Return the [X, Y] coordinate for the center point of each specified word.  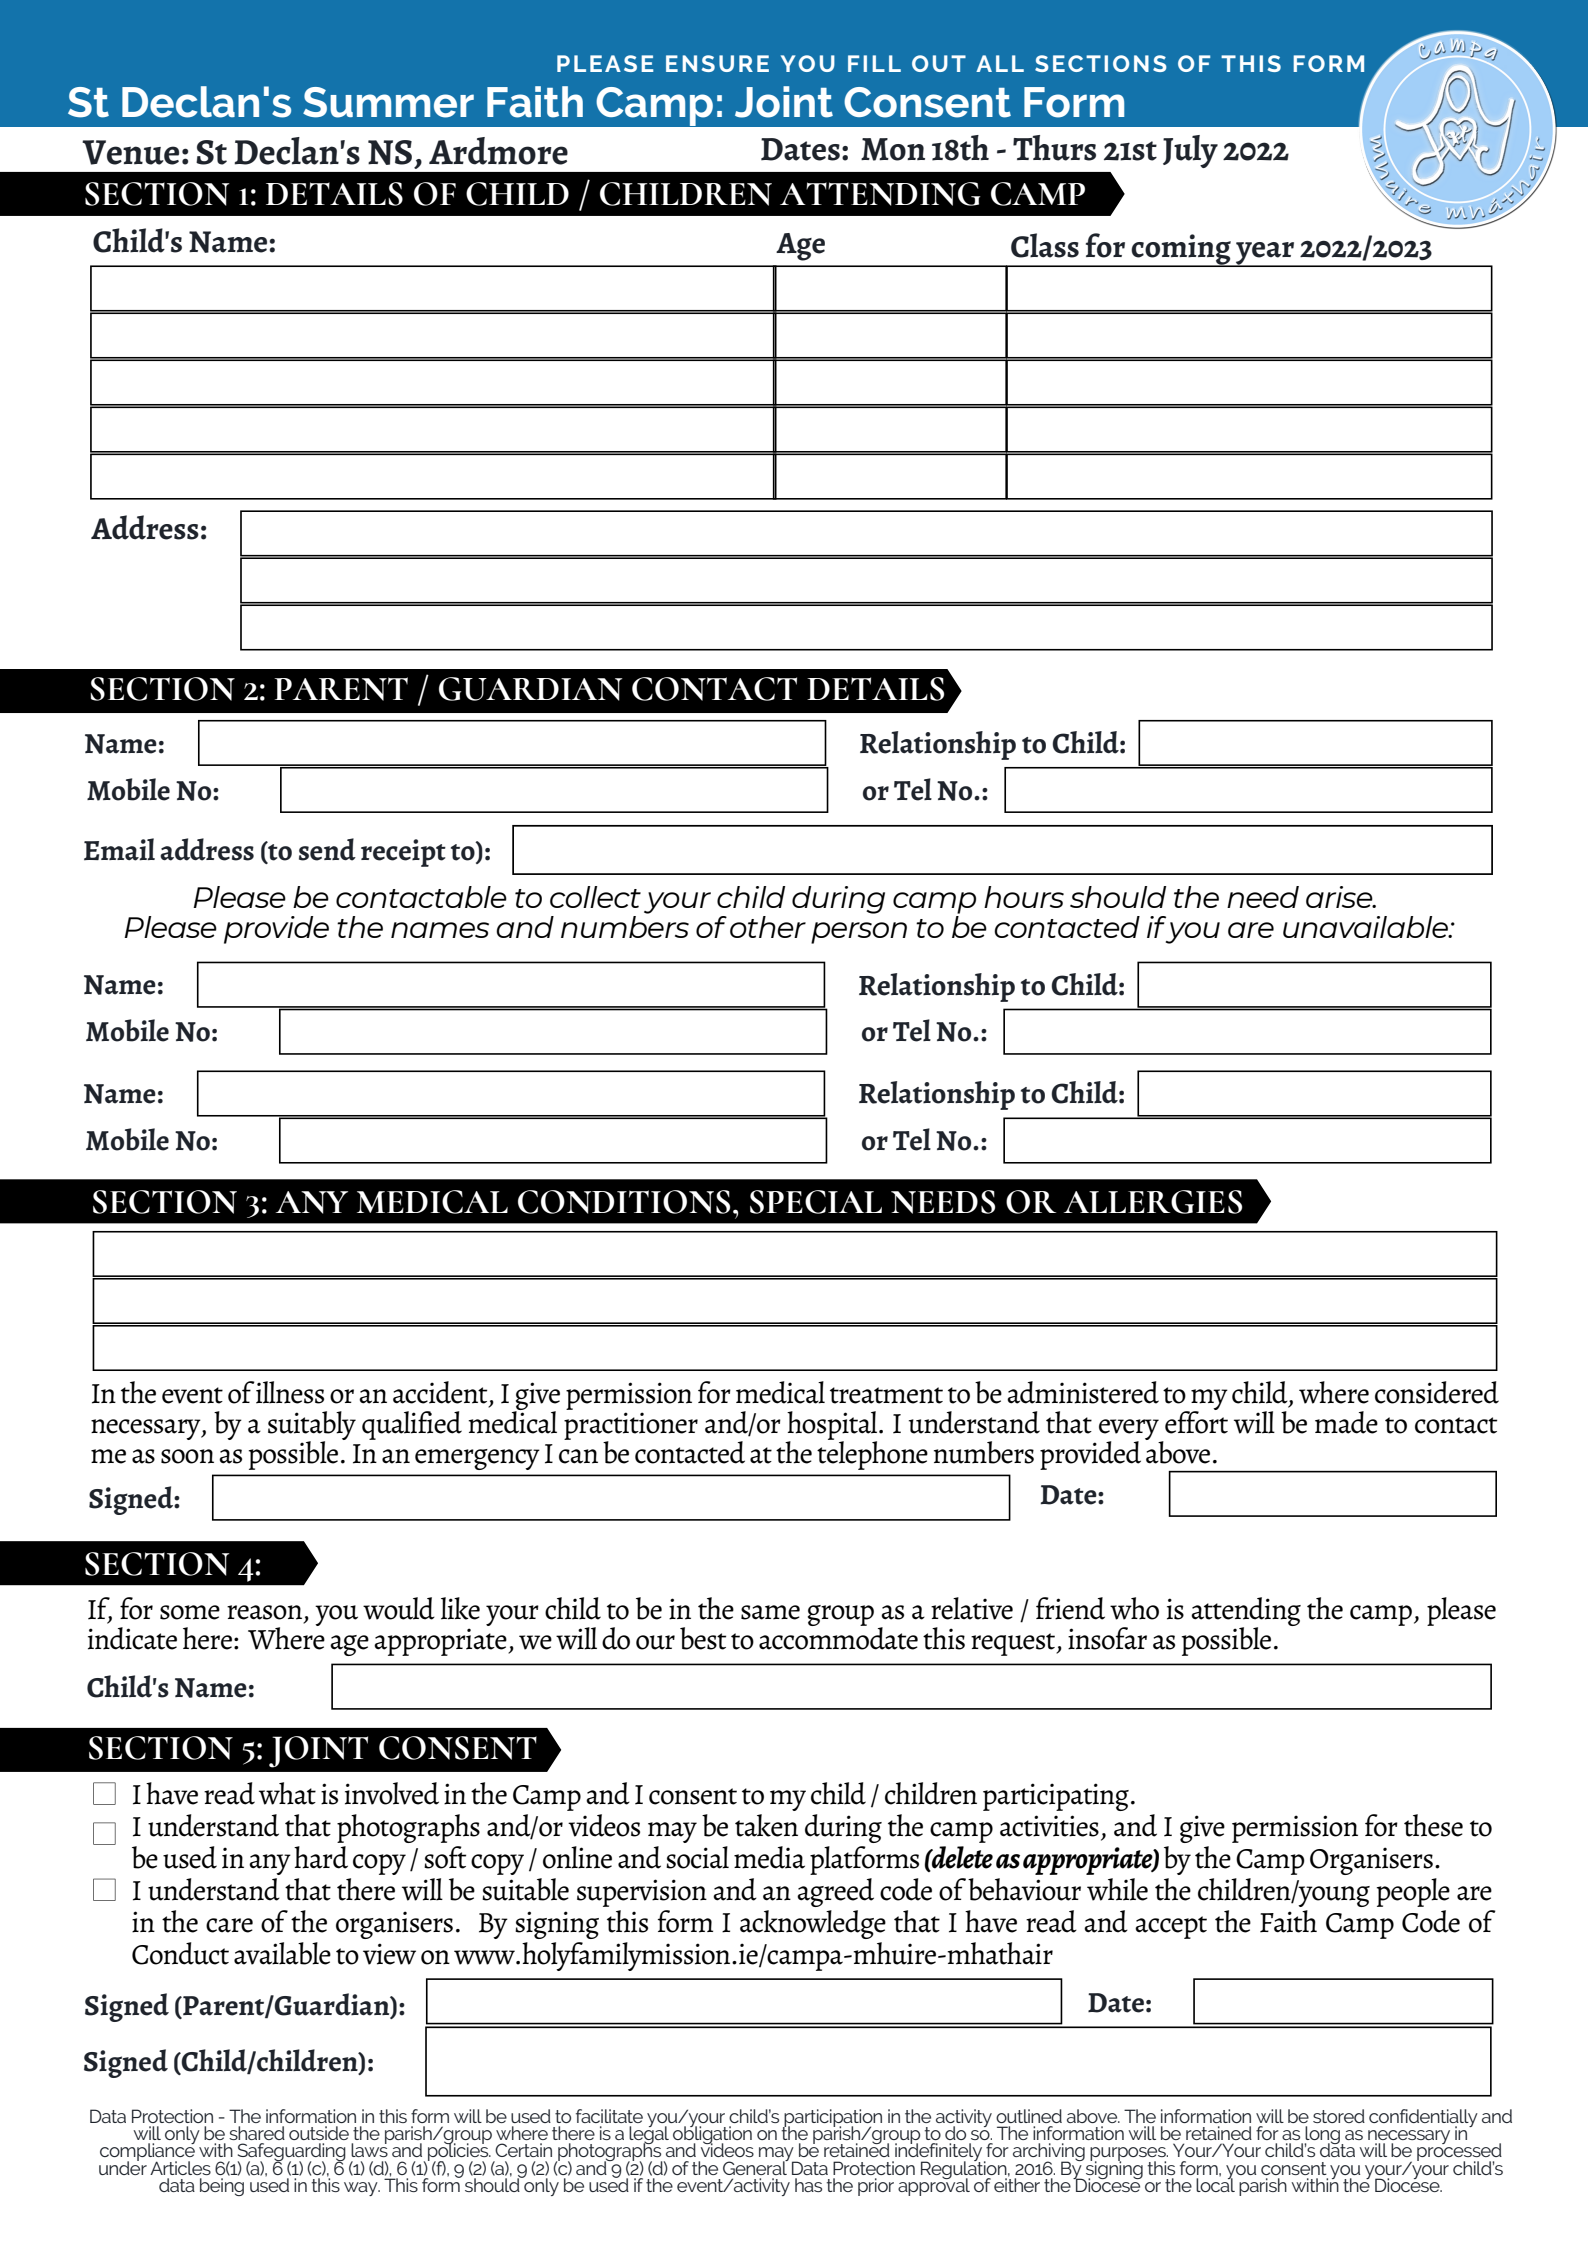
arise [1340, 897]
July [1190, 151]
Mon [893, 149]
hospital [833, 1426]
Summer [388, 102]
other [768, 927]
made [1346, 1422]
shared [257, 2133]
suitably [312, 1426]
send [327, 849]
